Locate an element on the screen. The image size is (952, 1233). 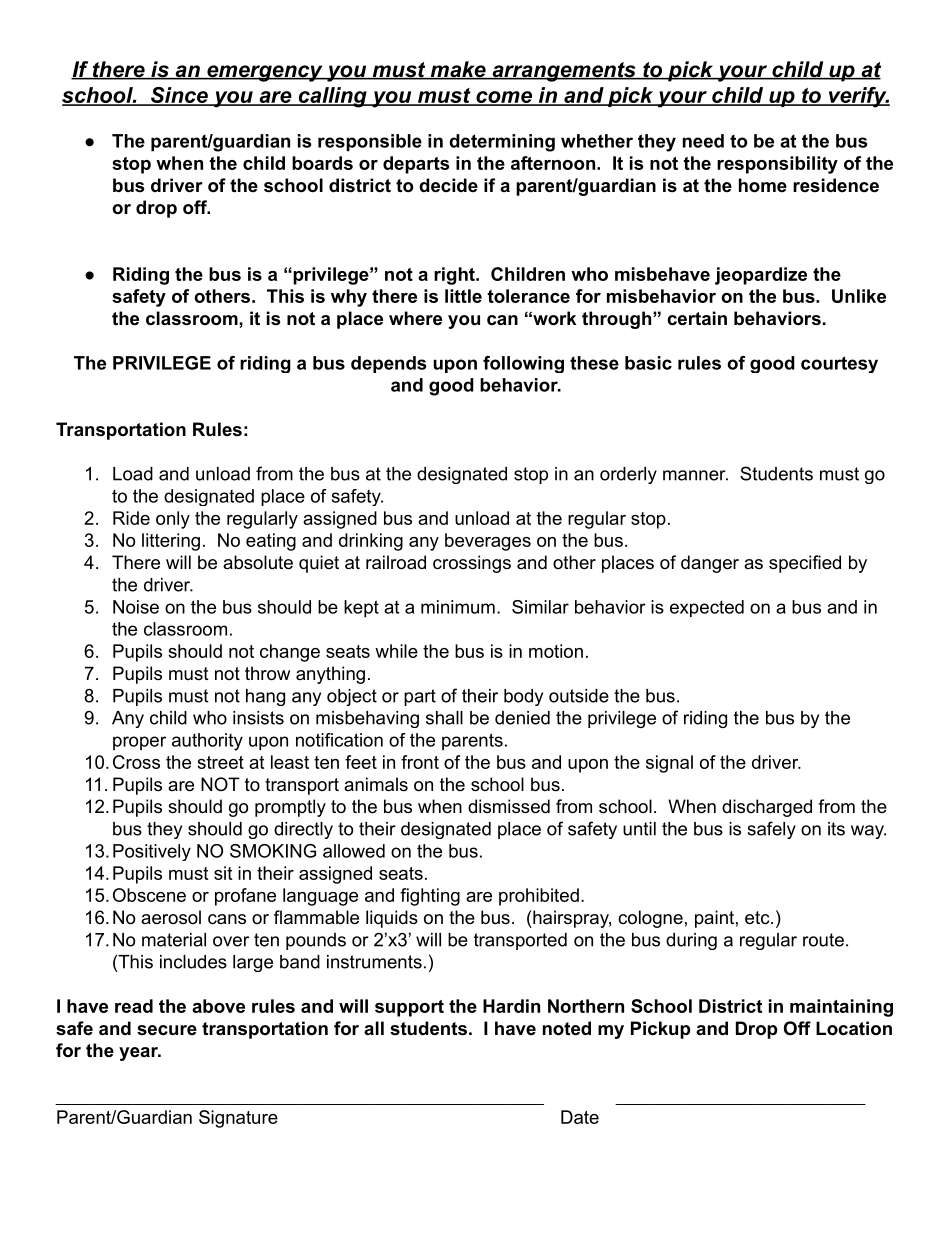
Signature is located at coordinates (238, 1119).
